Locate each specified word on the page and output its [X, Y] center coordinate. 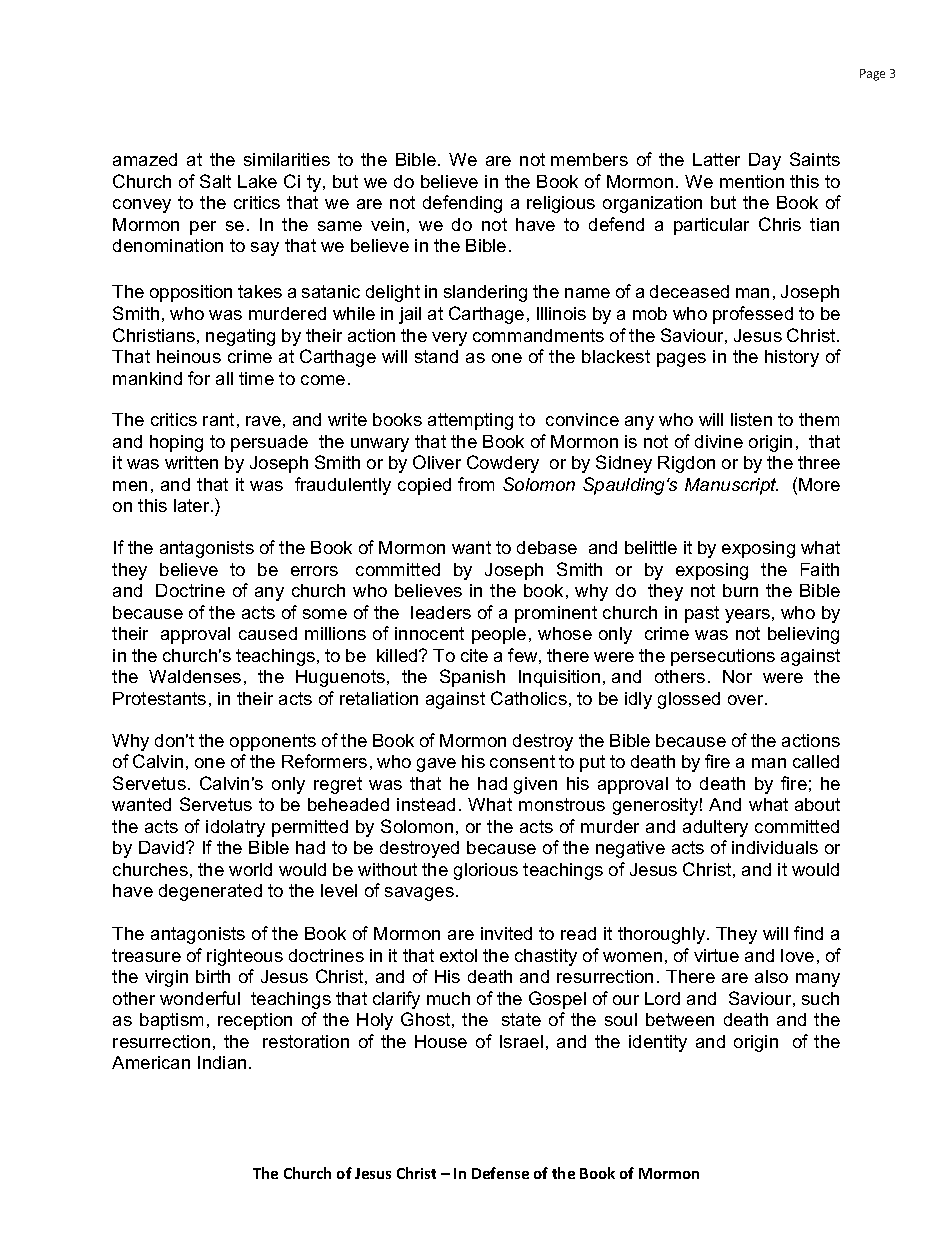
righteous [245, 957]
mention [752, 181]
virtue [716, 955]
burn [740, 590]
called [816, 761]
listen [751, 419]
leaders [441, 612]
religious [561, 204]
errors [314, 571]
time [256, 378]
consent [522, 761]
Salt [215, 181]
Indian [222, 1062]
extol [458, 955]
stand [436, 356]
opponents [273, 742]
